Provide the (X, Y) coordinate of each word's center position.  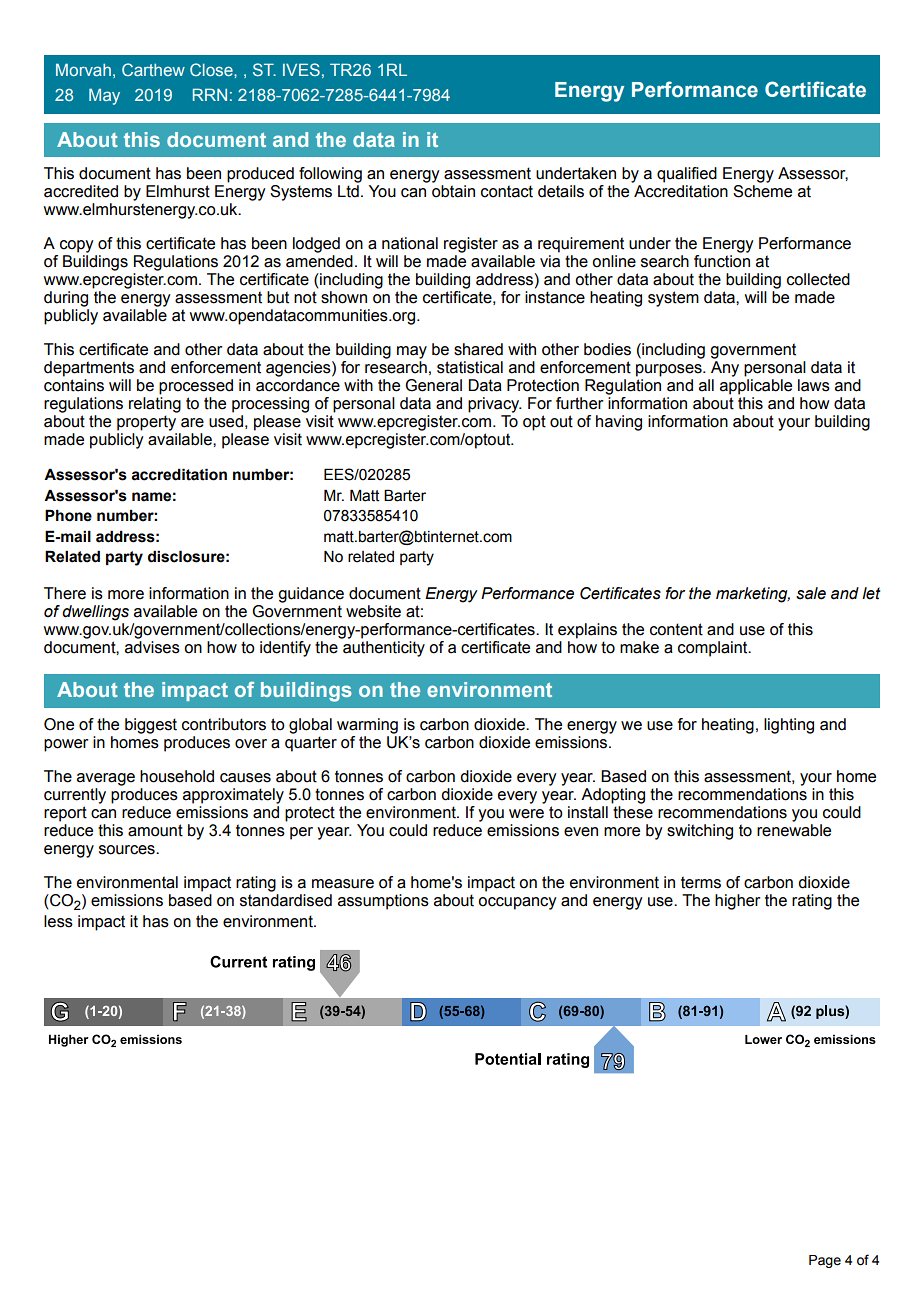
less (58, 921)
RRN (210, 94)
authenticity (384, 649)
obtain (453, 191)
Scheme (762, 191)
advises (152, 647)
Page (825, 1261)
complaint (714, 649)
